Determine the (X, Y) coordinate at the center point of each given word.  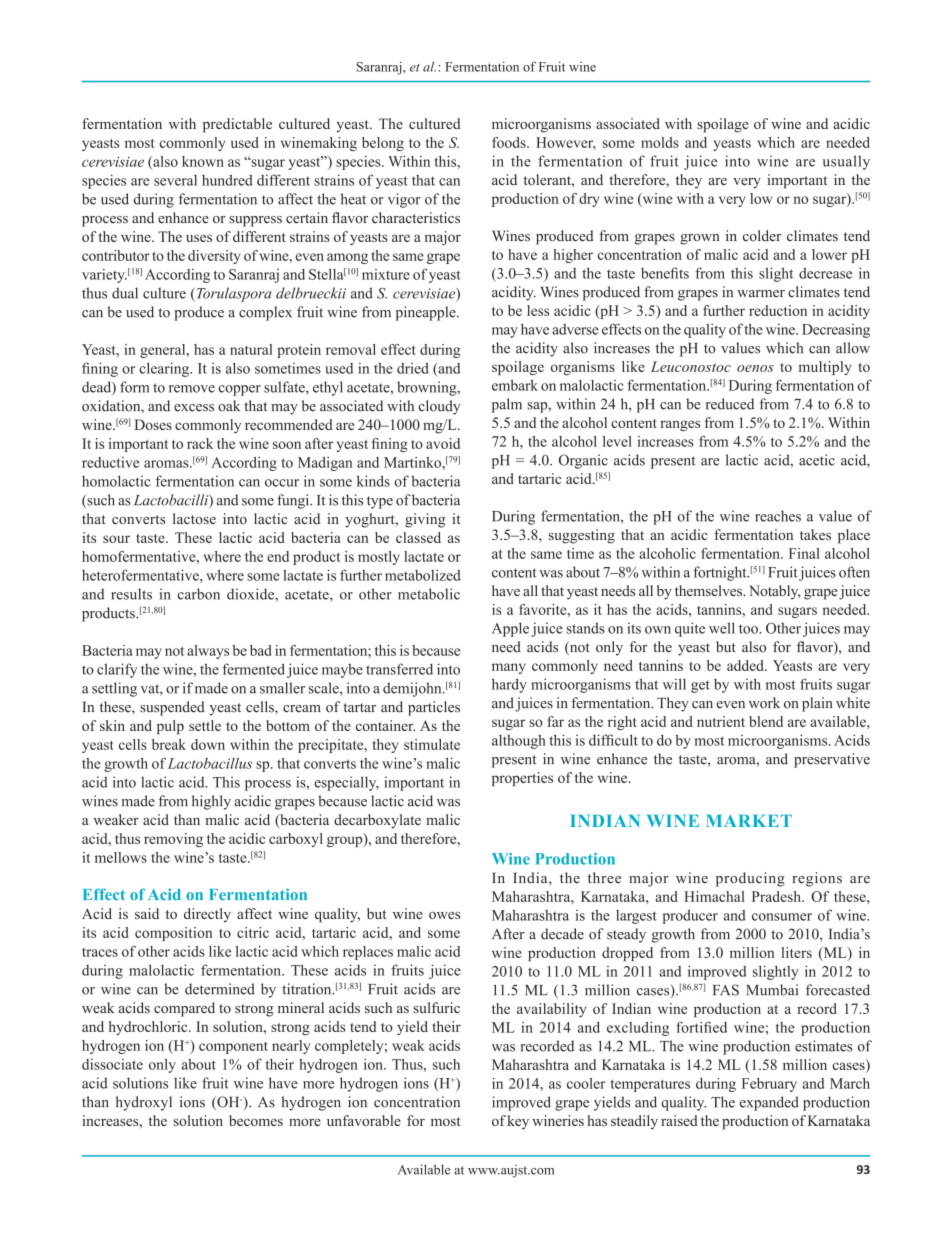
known (203, 161)
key (518, 1122)
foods (510, 142)
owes (444, 915)
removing (173, 840)
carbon (199, 594)
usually (846, 162)
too (749, 629)
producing (750, 879)
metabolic (429, 594)
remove (192, 389)
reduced (730, 404)
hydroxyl (144, 1103)
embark (515, 385)
